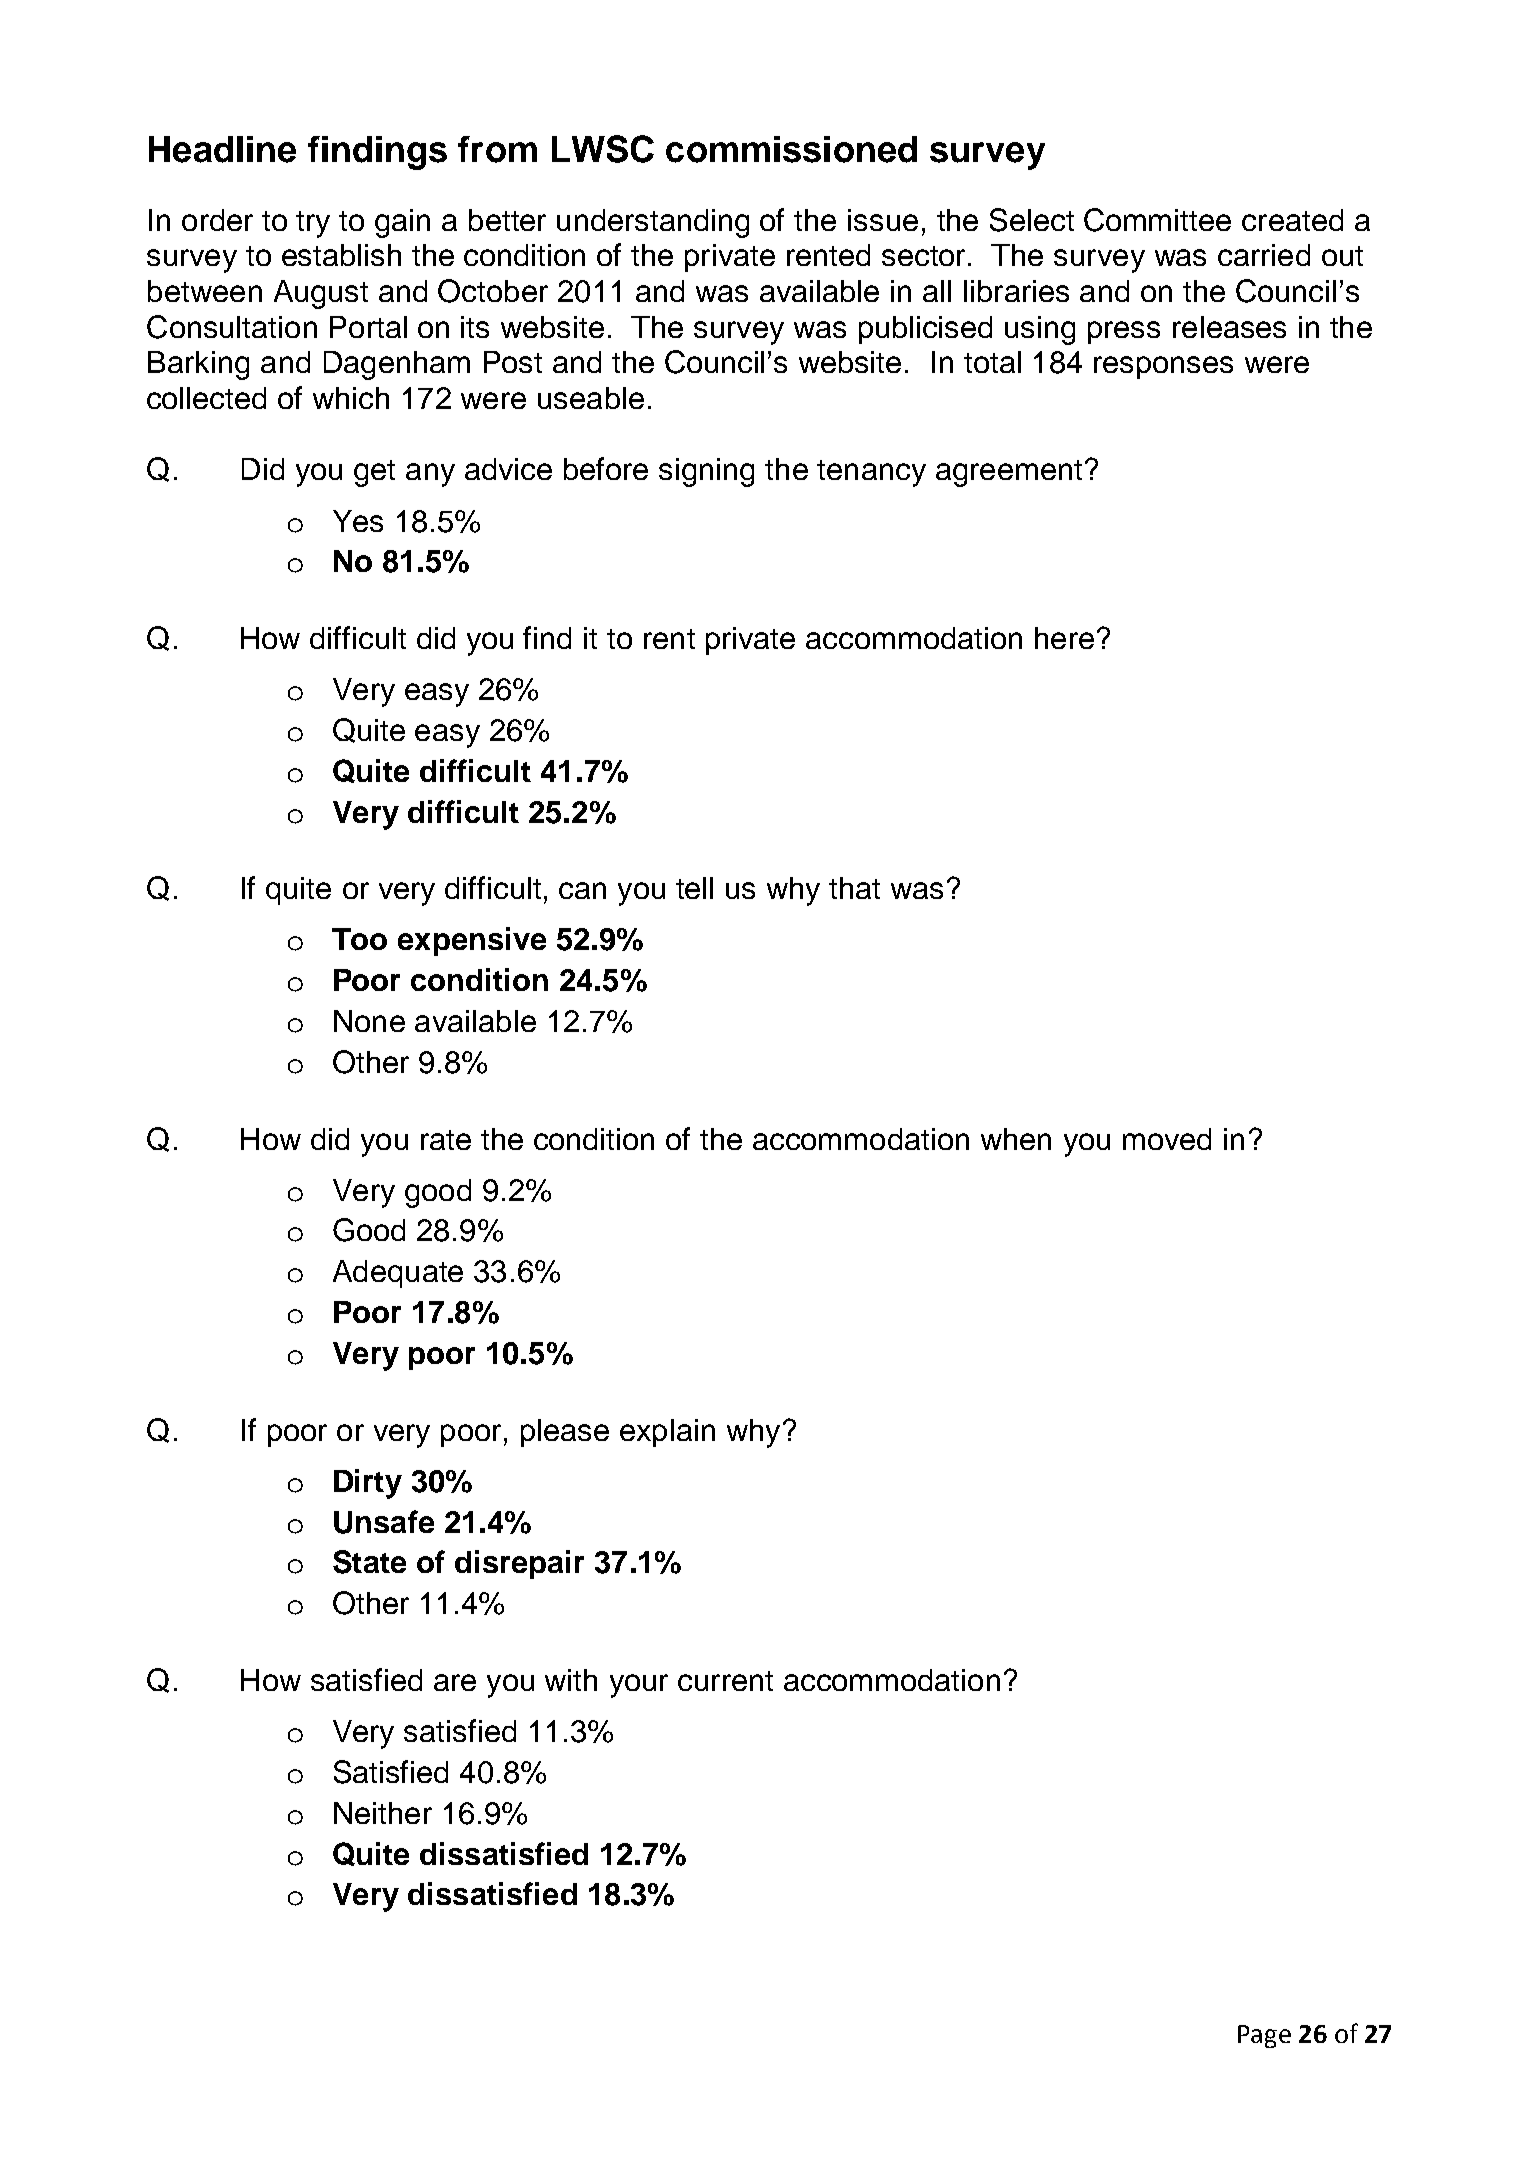 Image resolution: width=1539 pixels, height=2177 pixels. I want to click on your, so click(639, 1686).
